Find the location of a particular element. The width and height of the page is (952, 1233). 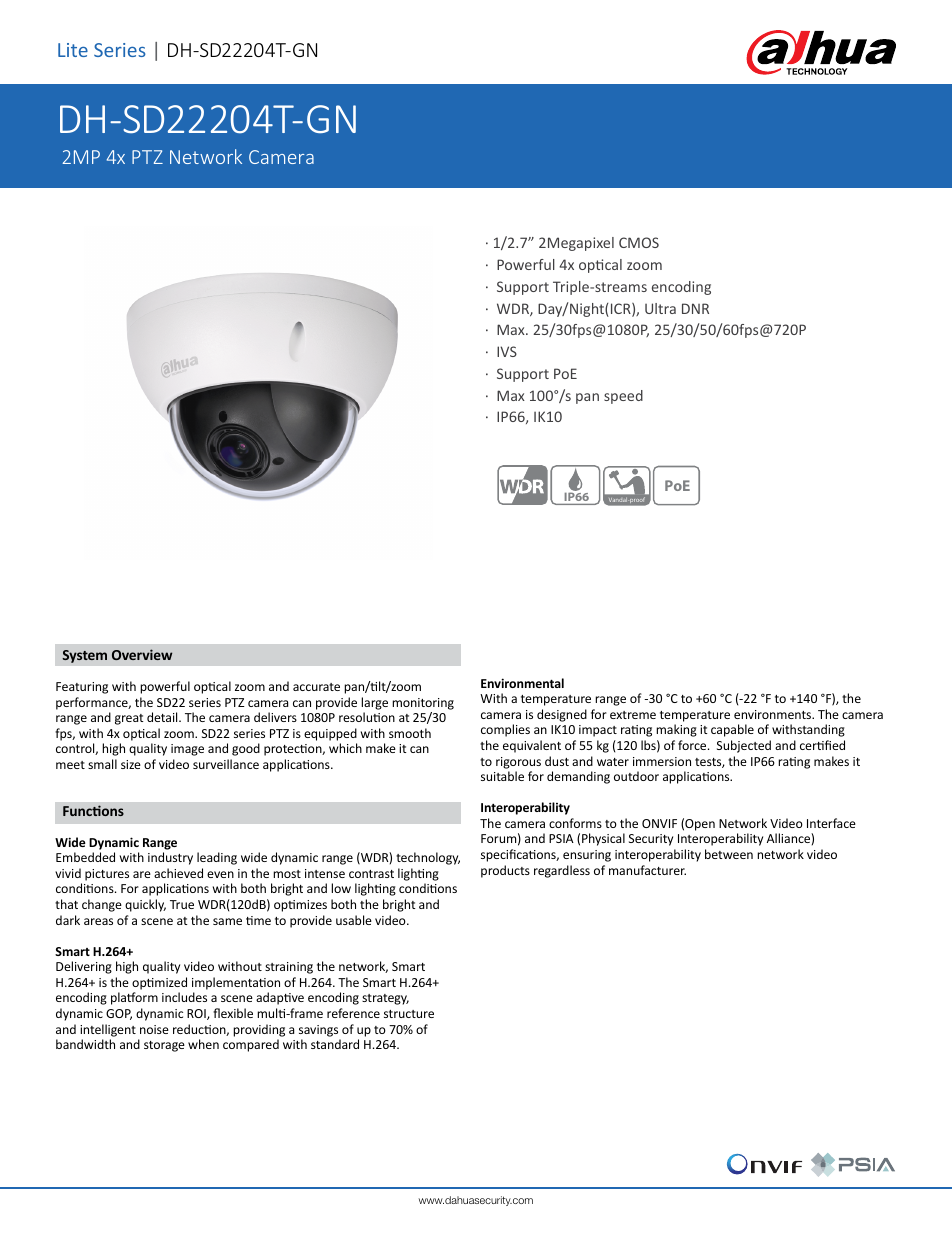

IVS is located at coordinates (507, 351).
